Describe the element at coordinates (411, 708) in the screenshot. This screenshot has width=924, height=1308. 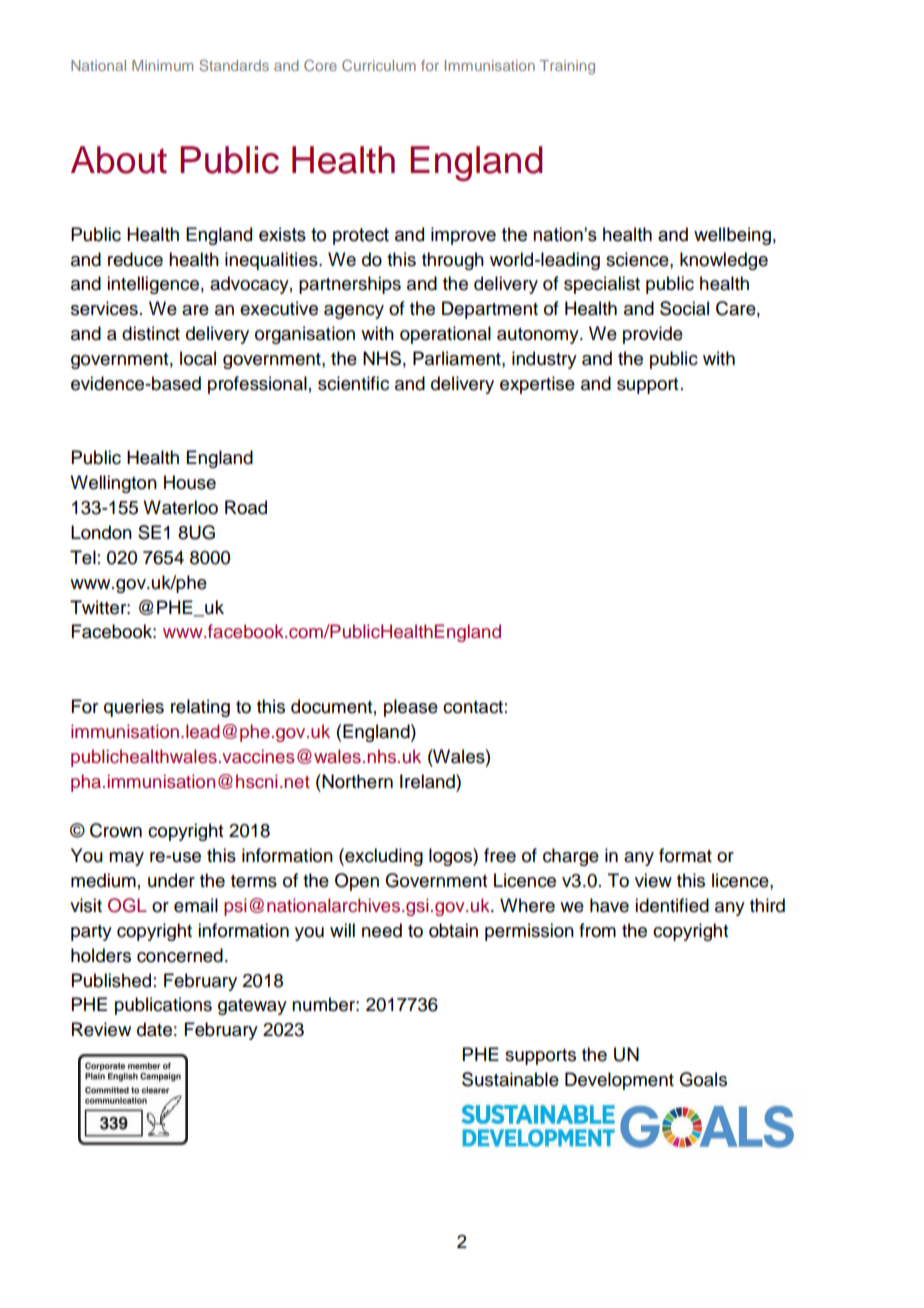
I see `please` at that location.
